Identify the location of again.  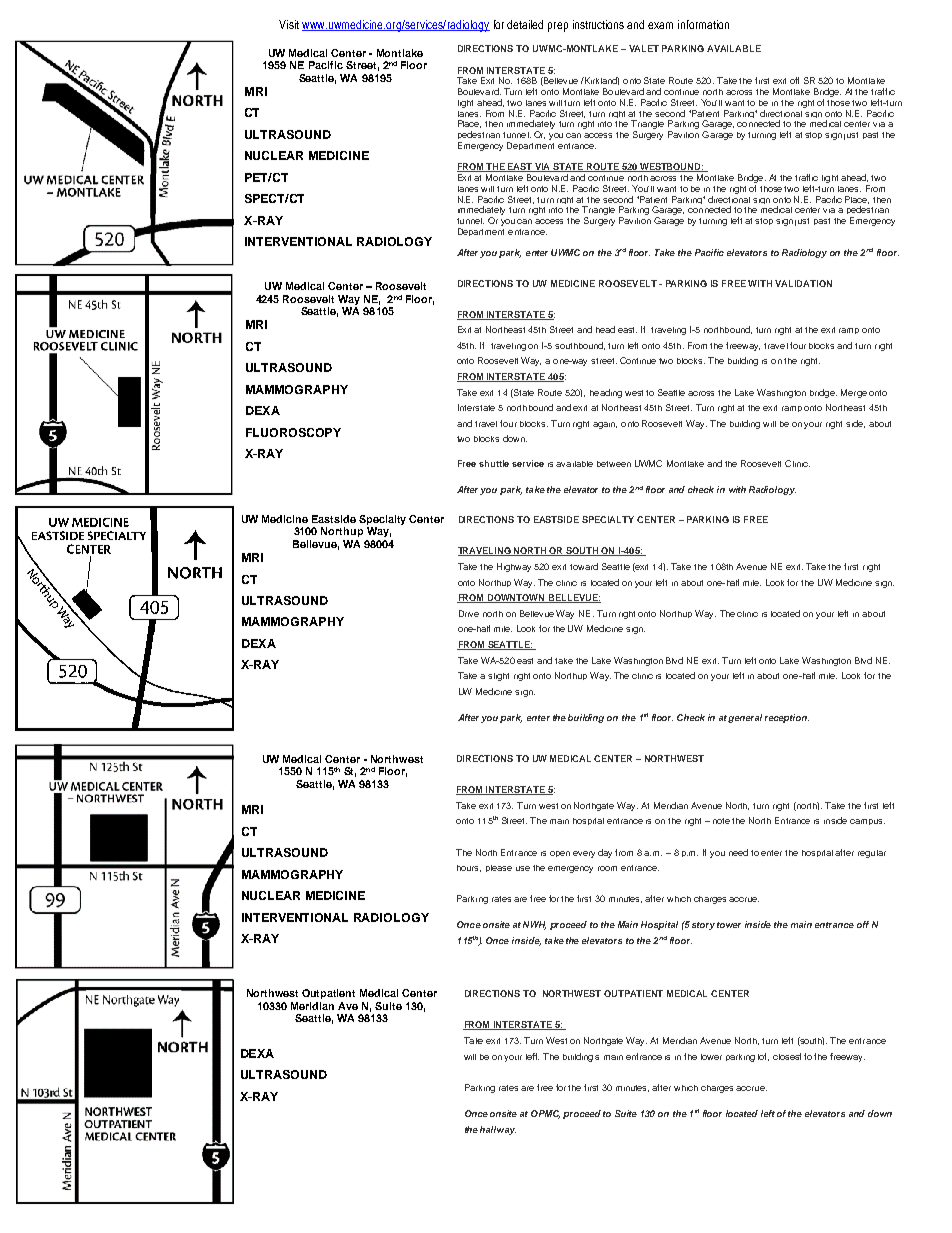
(605, 425).
